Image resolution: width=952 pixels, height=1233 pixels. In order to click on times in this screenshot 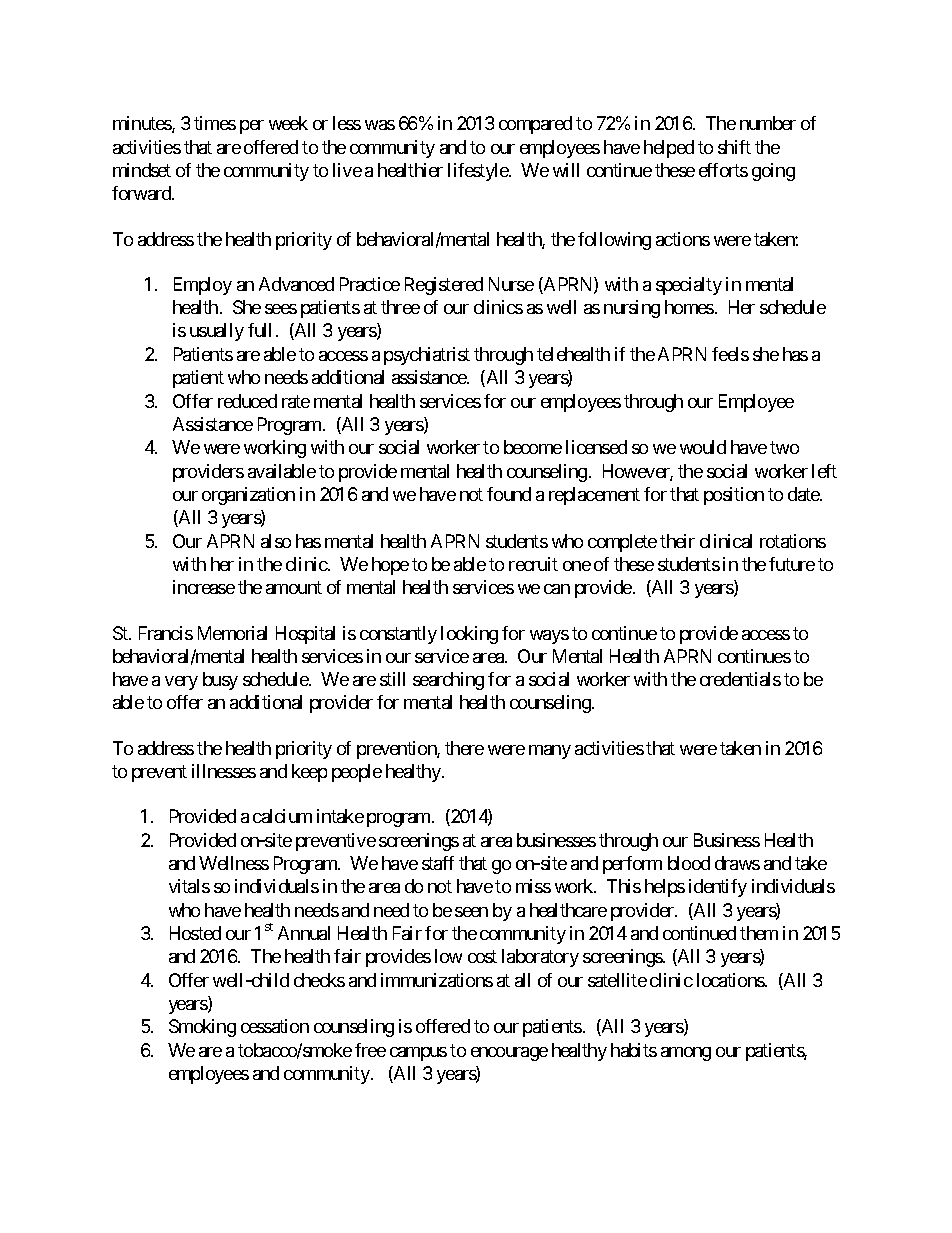, I will do `click(215, 123)`.
